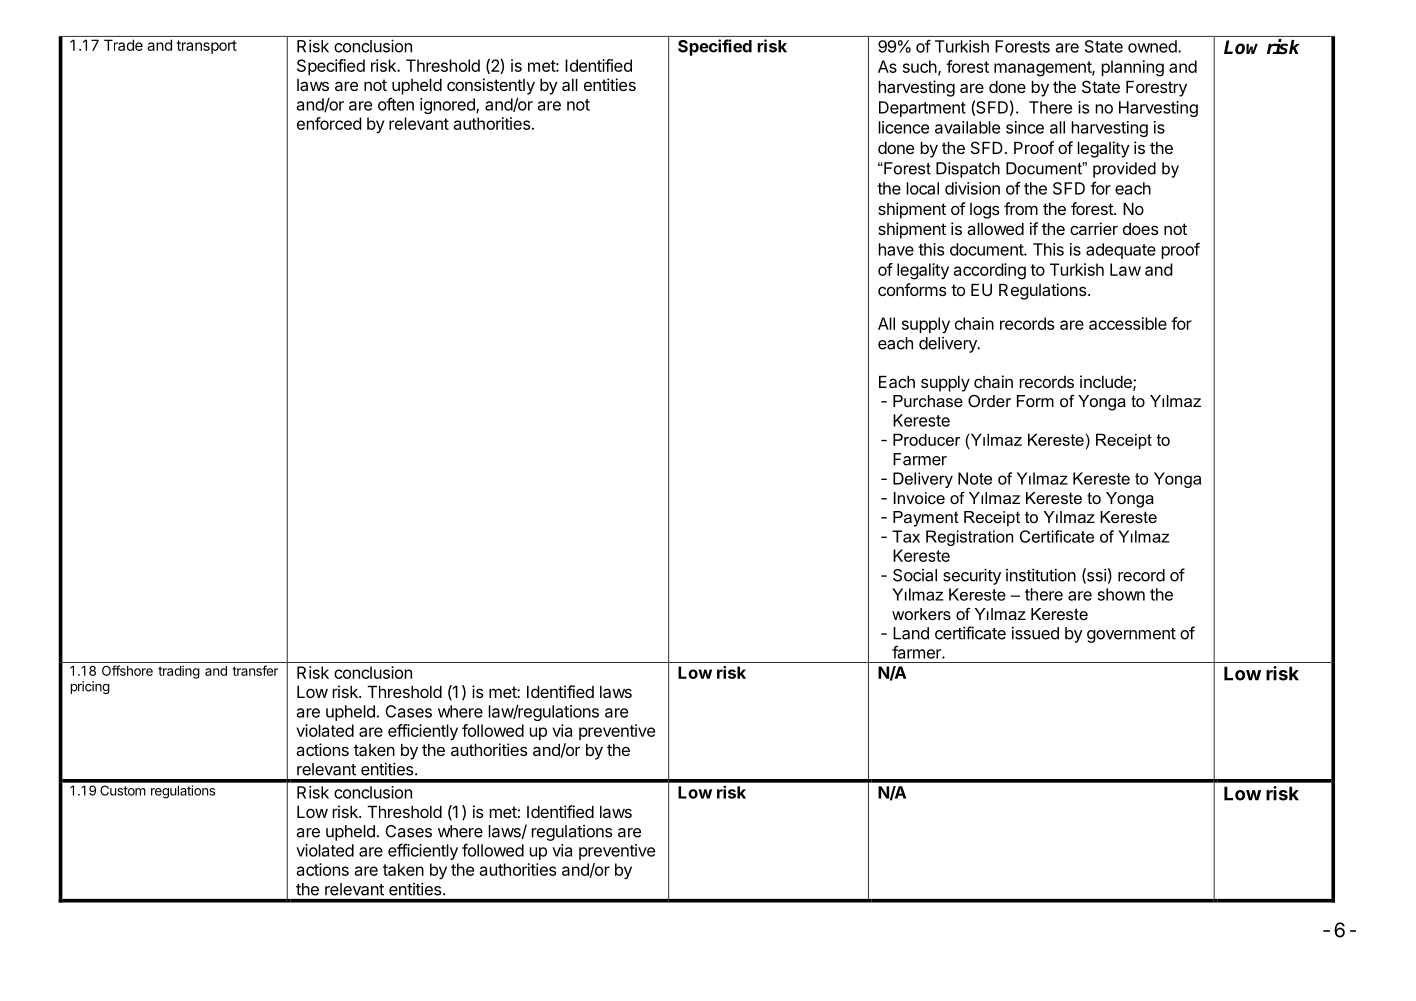 Image resolution: width=1416 pixels, height=1001 pixels. What do you see at coordinates (896, 249) in the screenshot?
I see `have` at bounding box center [896, 249].
